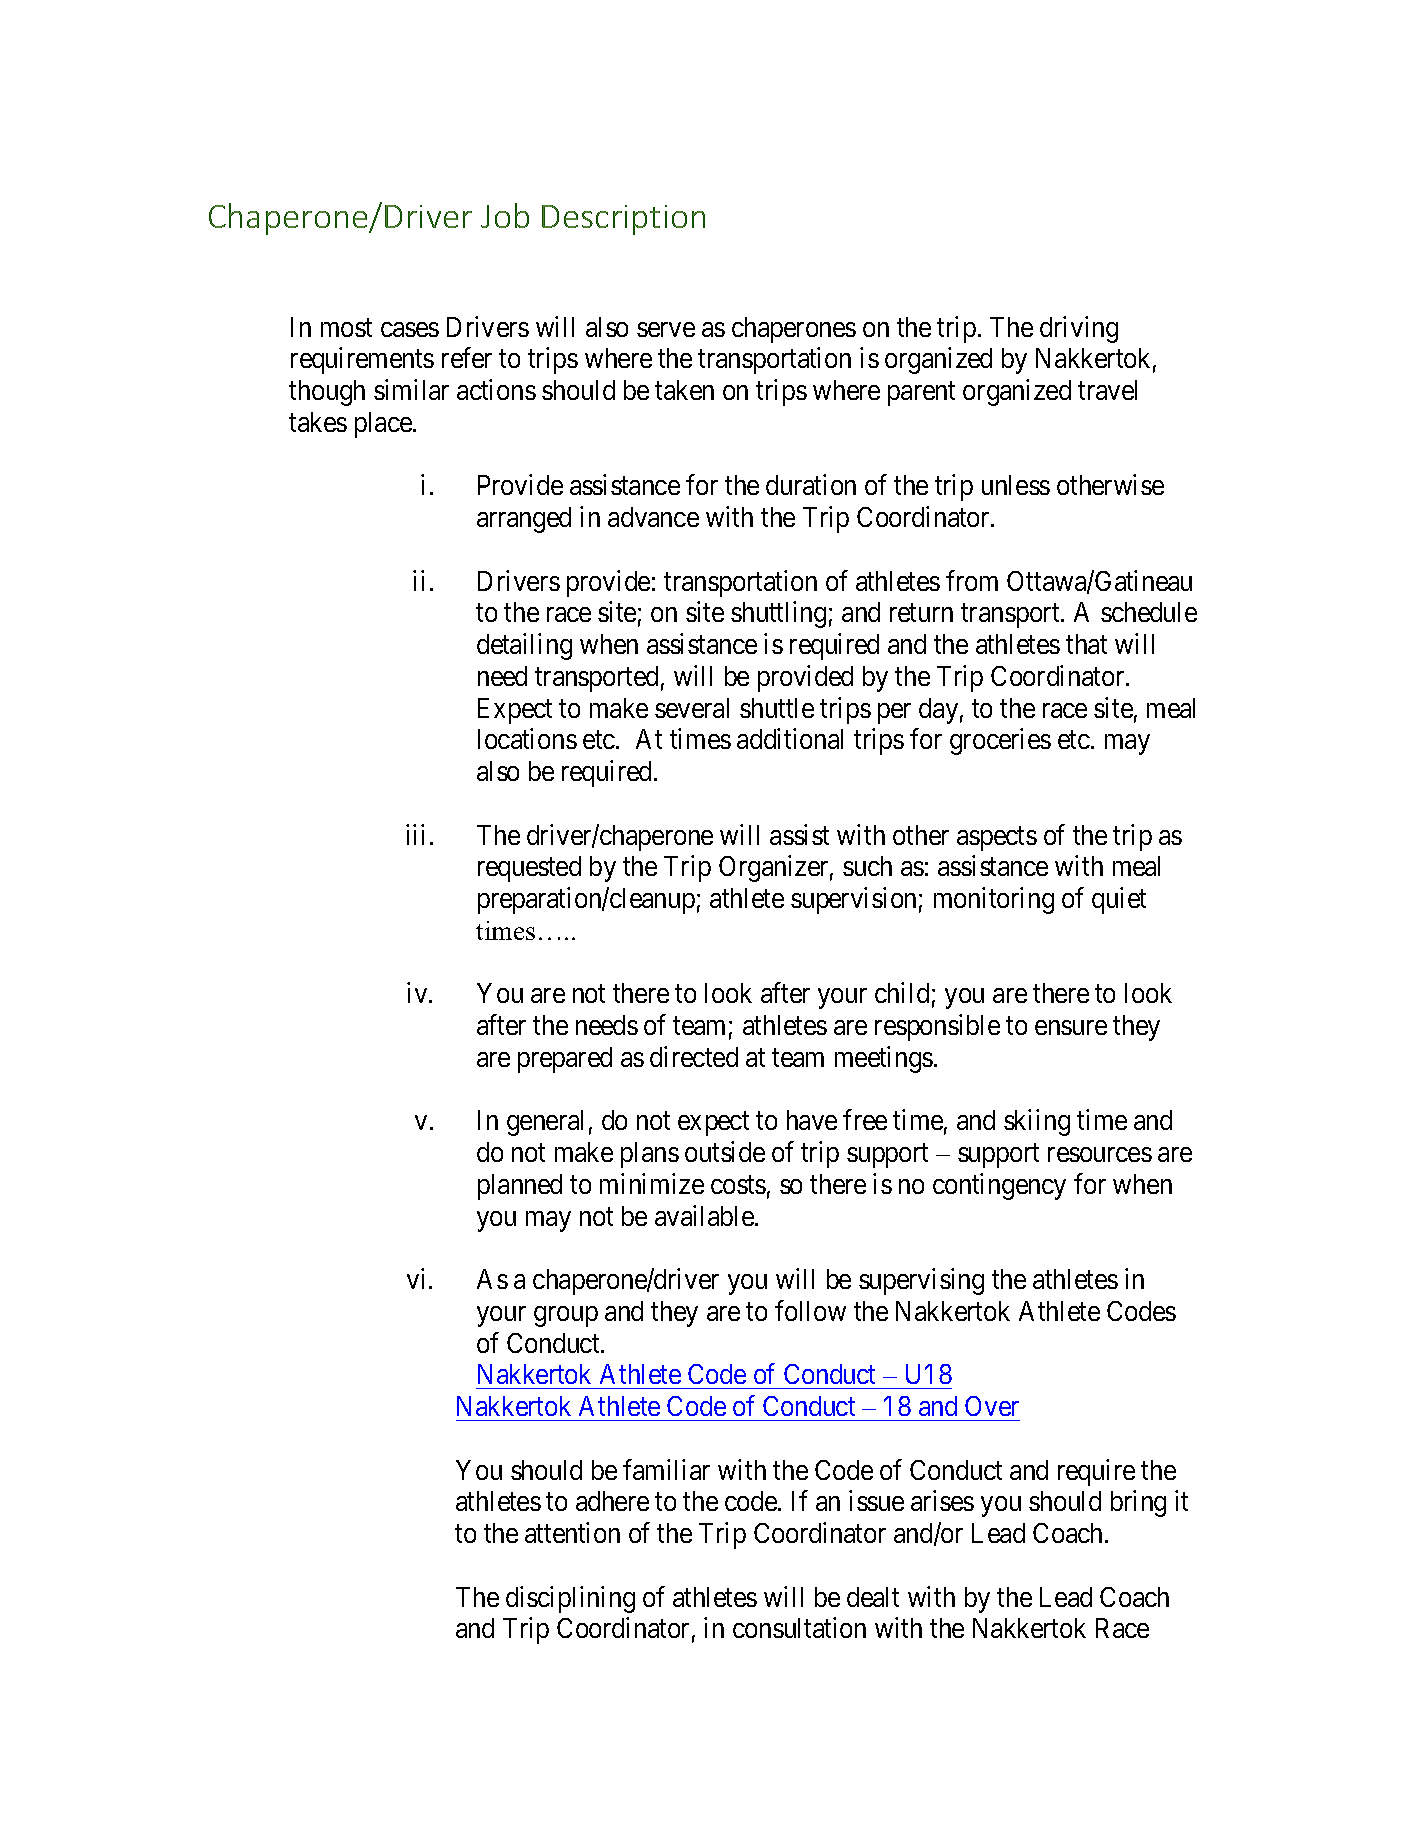 Image resolution: width=1408 pixels, height=1822 pixels. I want to click on group, so click(566, 1316).
